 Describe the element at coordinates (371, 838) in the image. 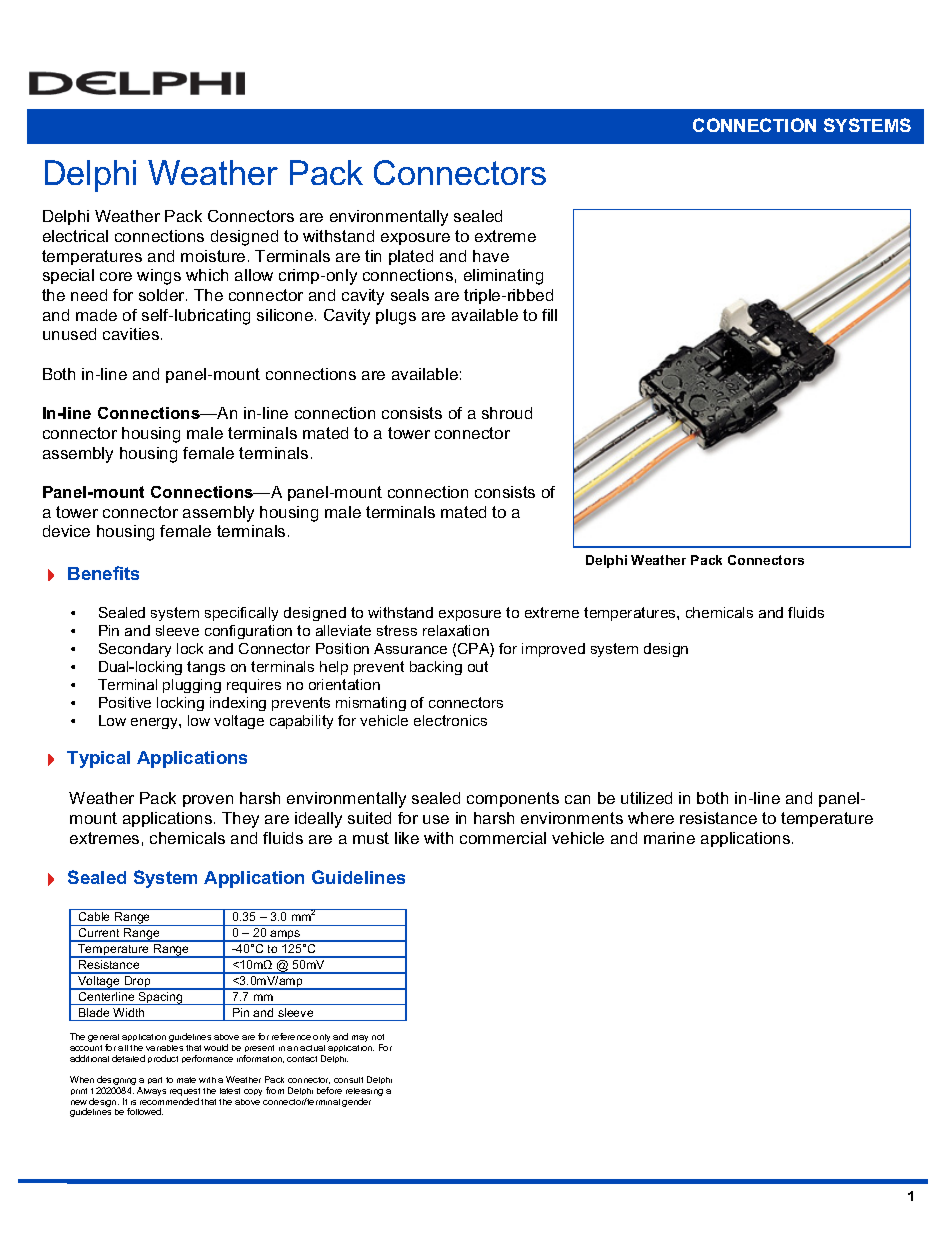

I see `must` at that location.
